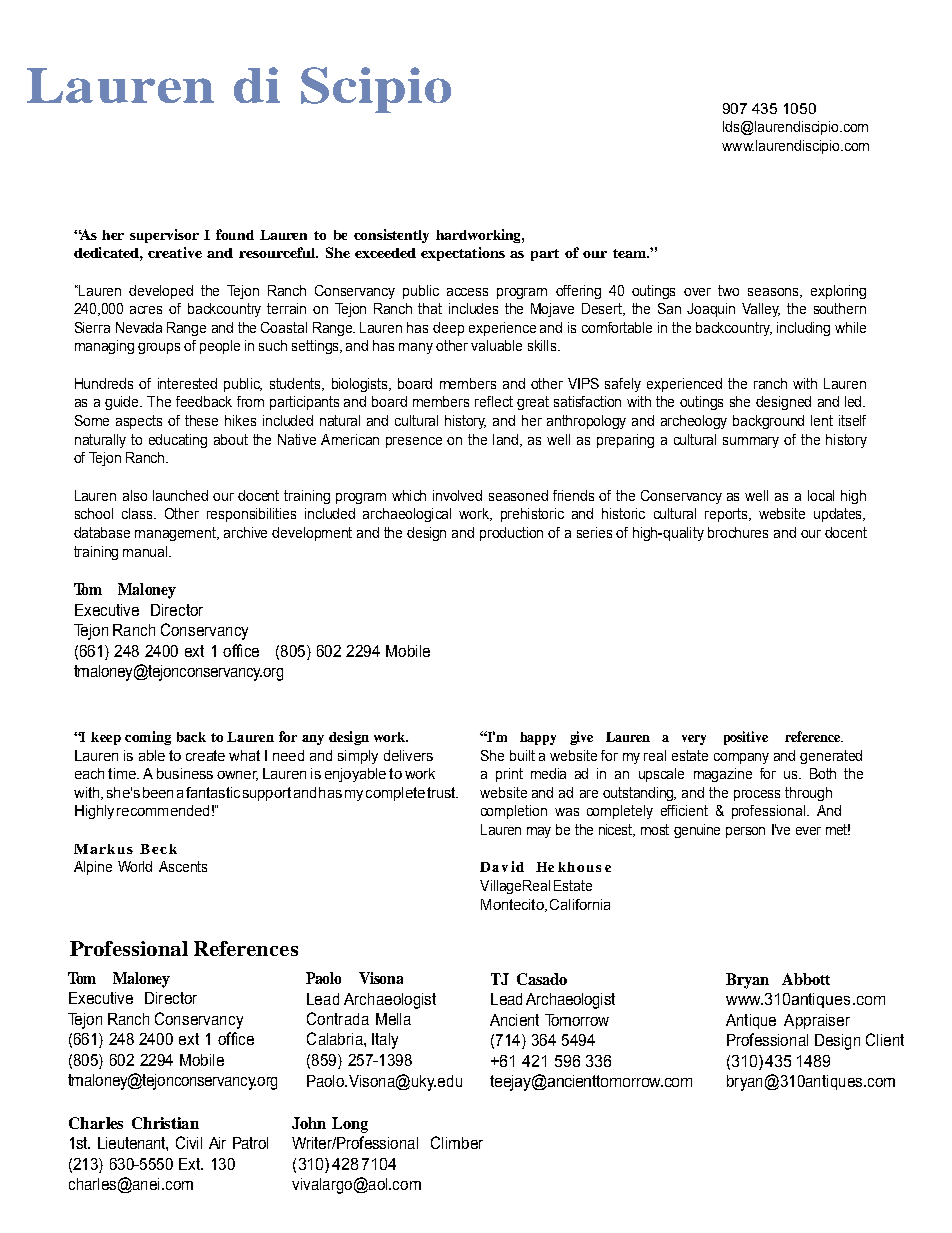 The image size is (952, 1233). Describe the element at coordinates (885, 1039) in the document. I see `Client` at that location.
